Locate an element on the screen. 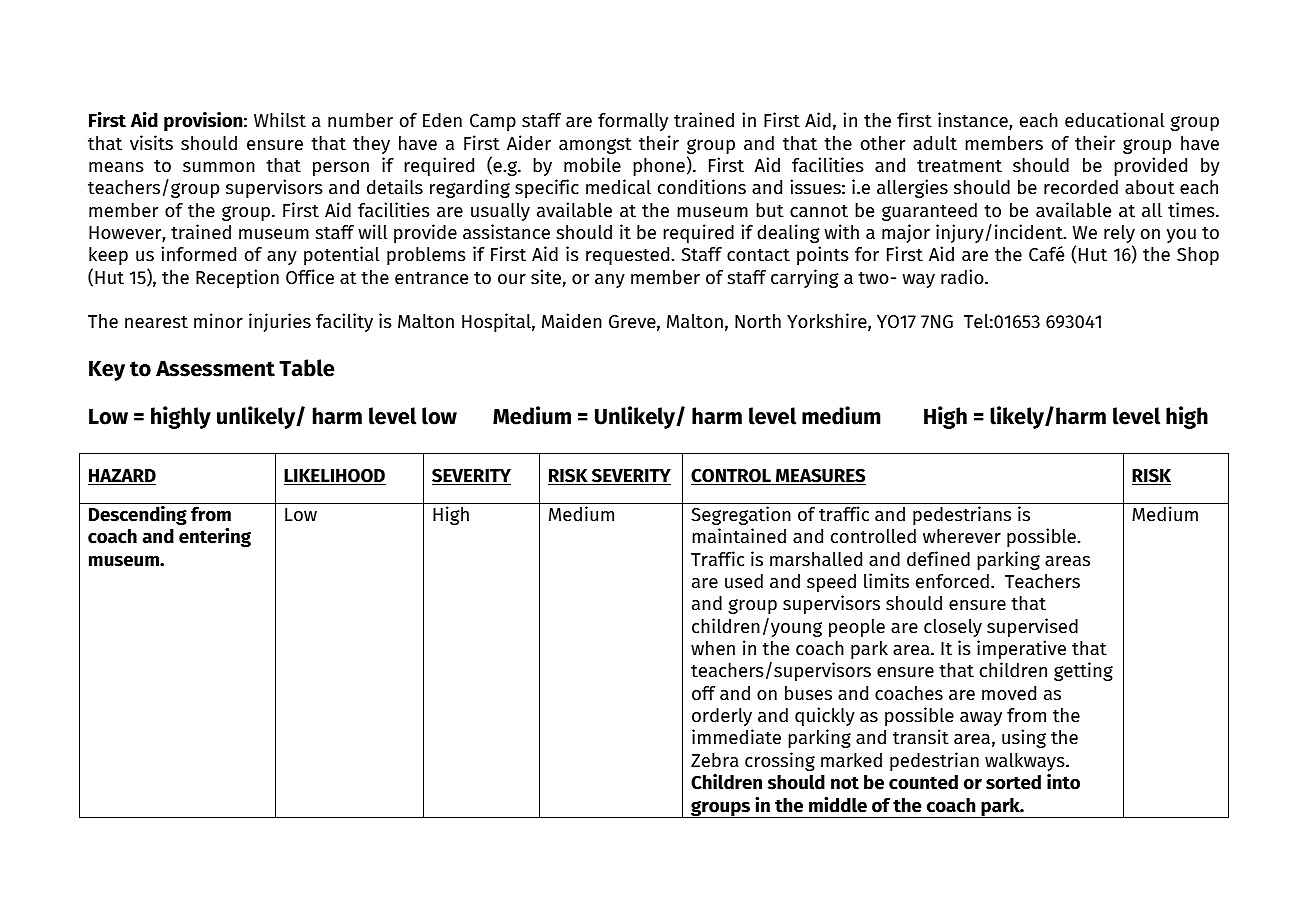 The width and height of the screenshot is (1308, 924). Maiden is located at coordinates (572, 321).
